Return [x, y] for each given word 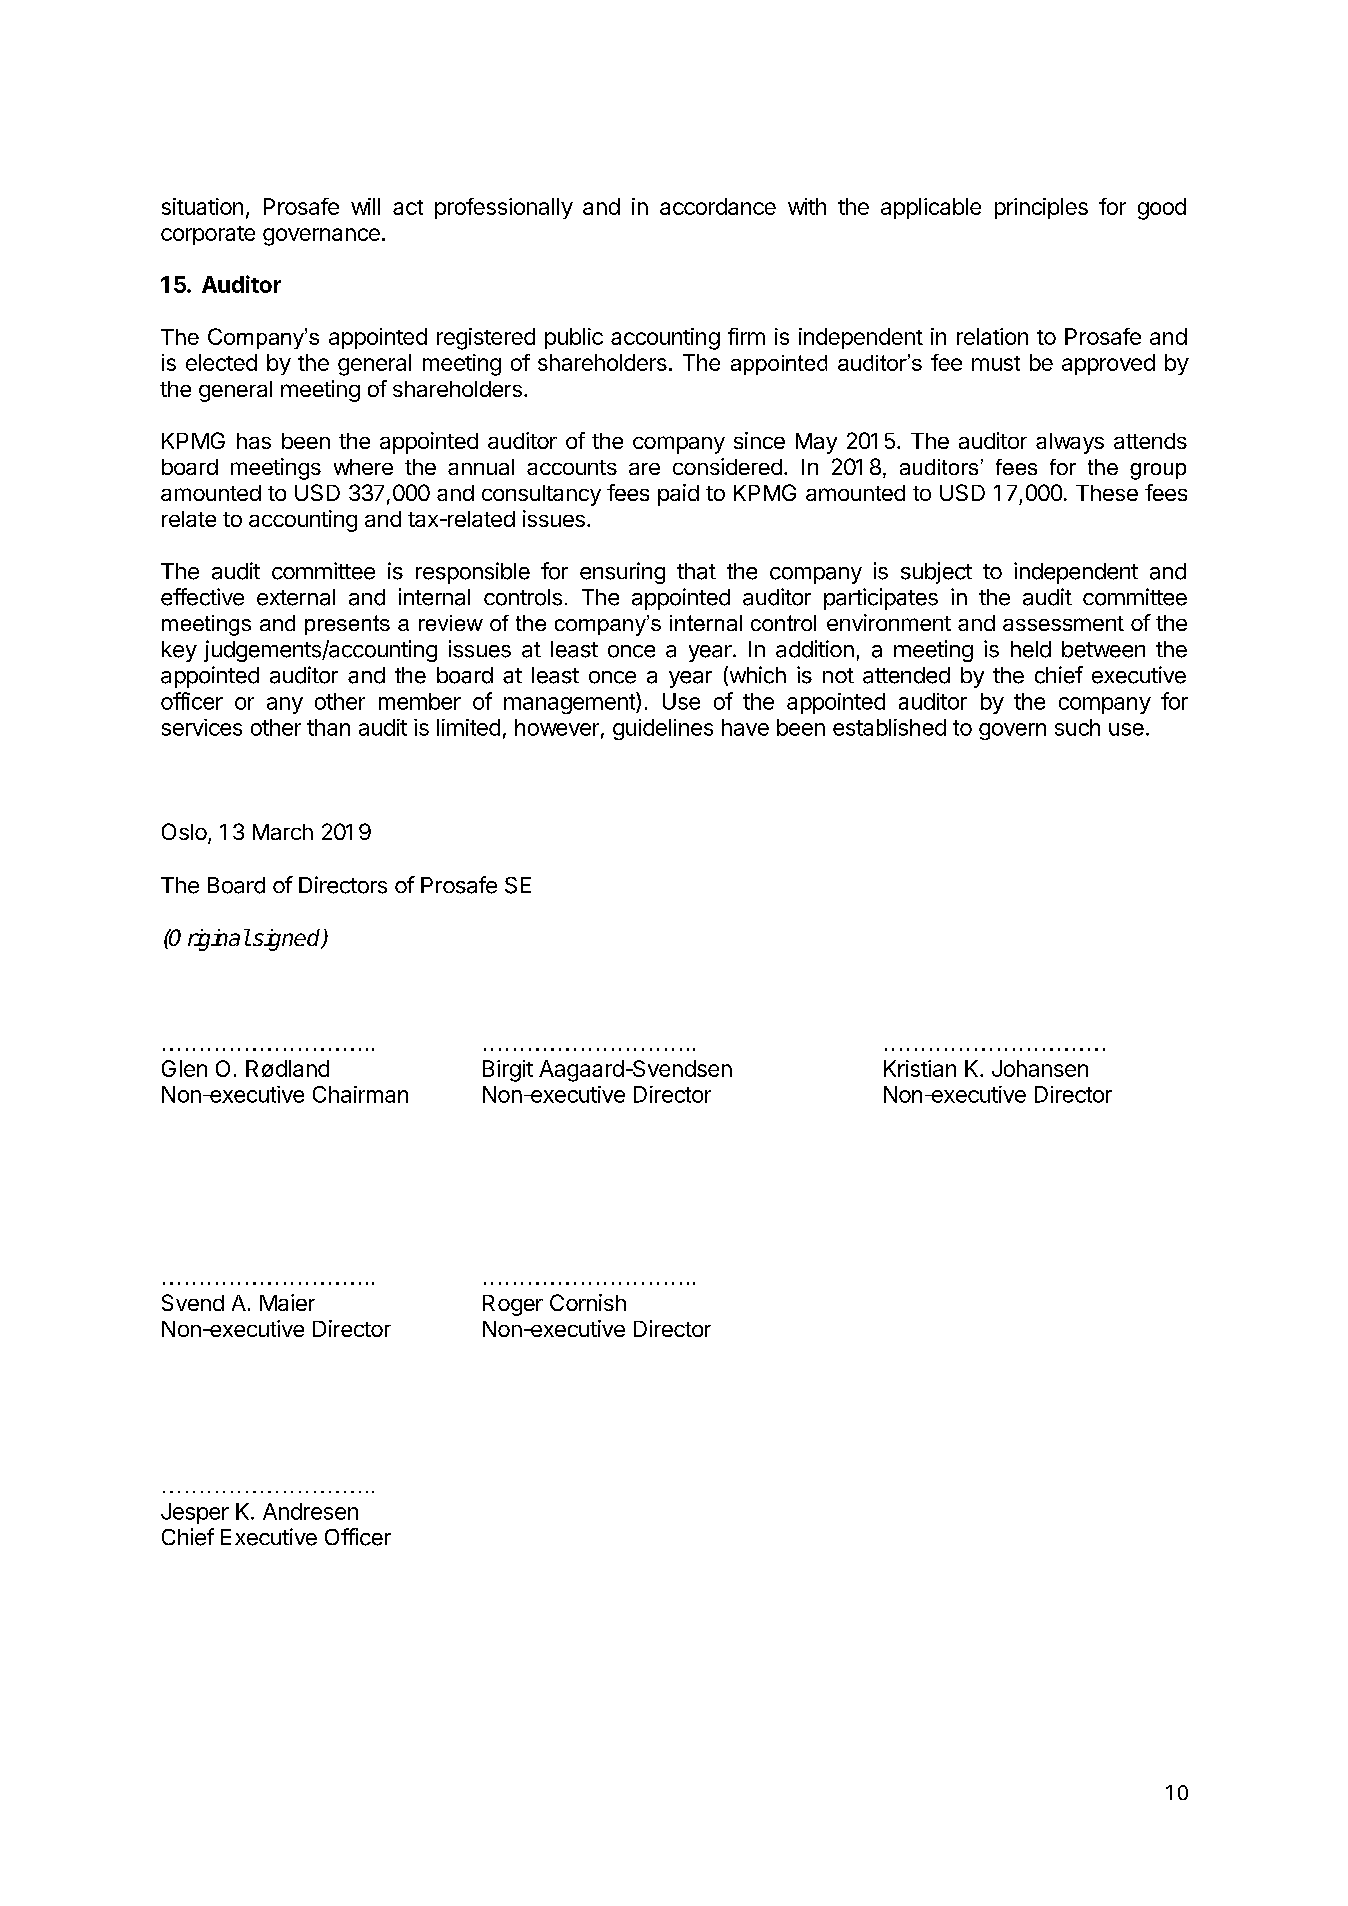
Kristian [920, 1068]
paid [678, 495]
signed [288, 940]
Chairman [360, 1094]
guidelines [663, 729]
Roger [513, 1305]
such [1077, 727]
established [889, 727]
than [328, 727]
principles [1041, 208]
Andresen [310, 1511]
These [1107, 493]
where [363, 467]
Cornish [588, 1302]
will [365, 206]
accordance [718, 206]
